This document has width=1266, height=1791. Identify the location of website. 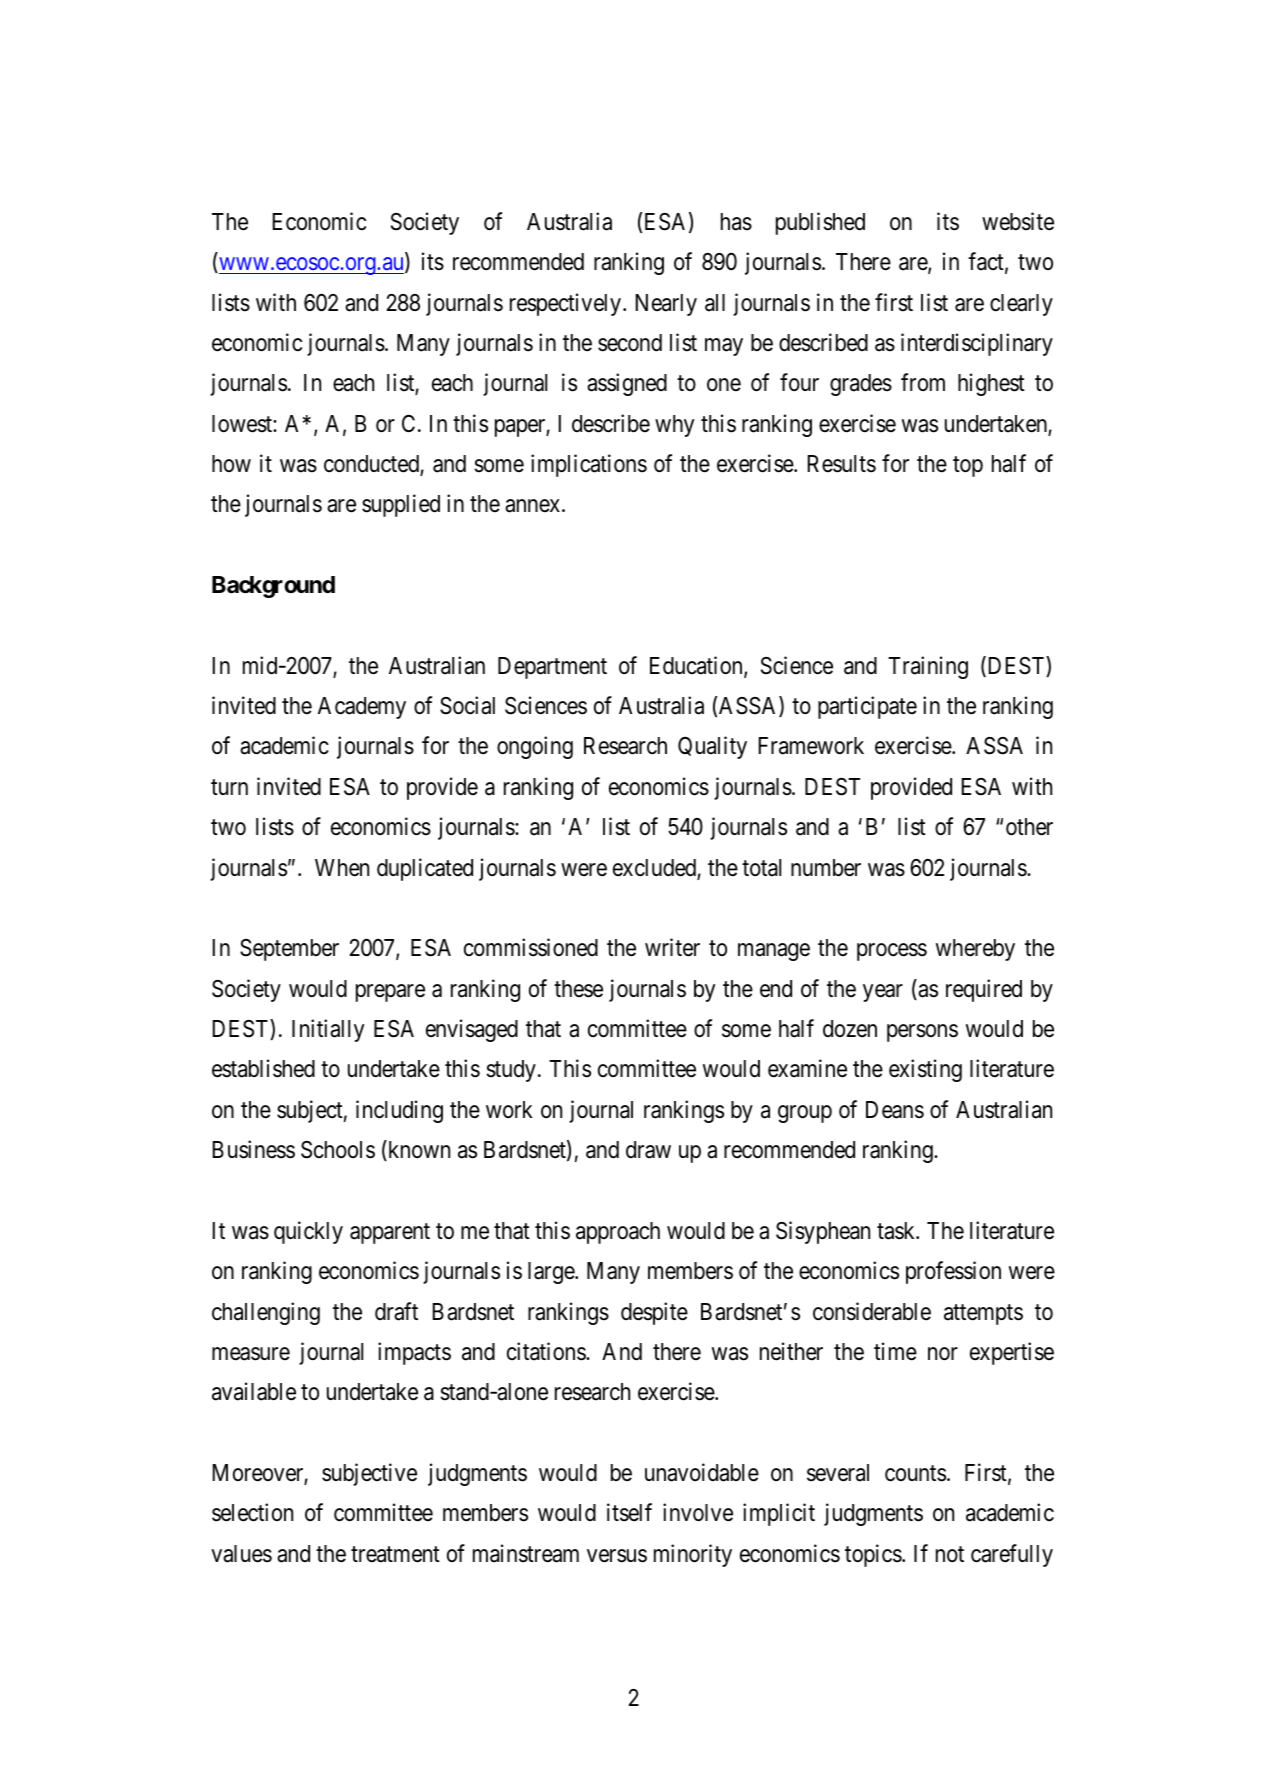
(1018, 221).
